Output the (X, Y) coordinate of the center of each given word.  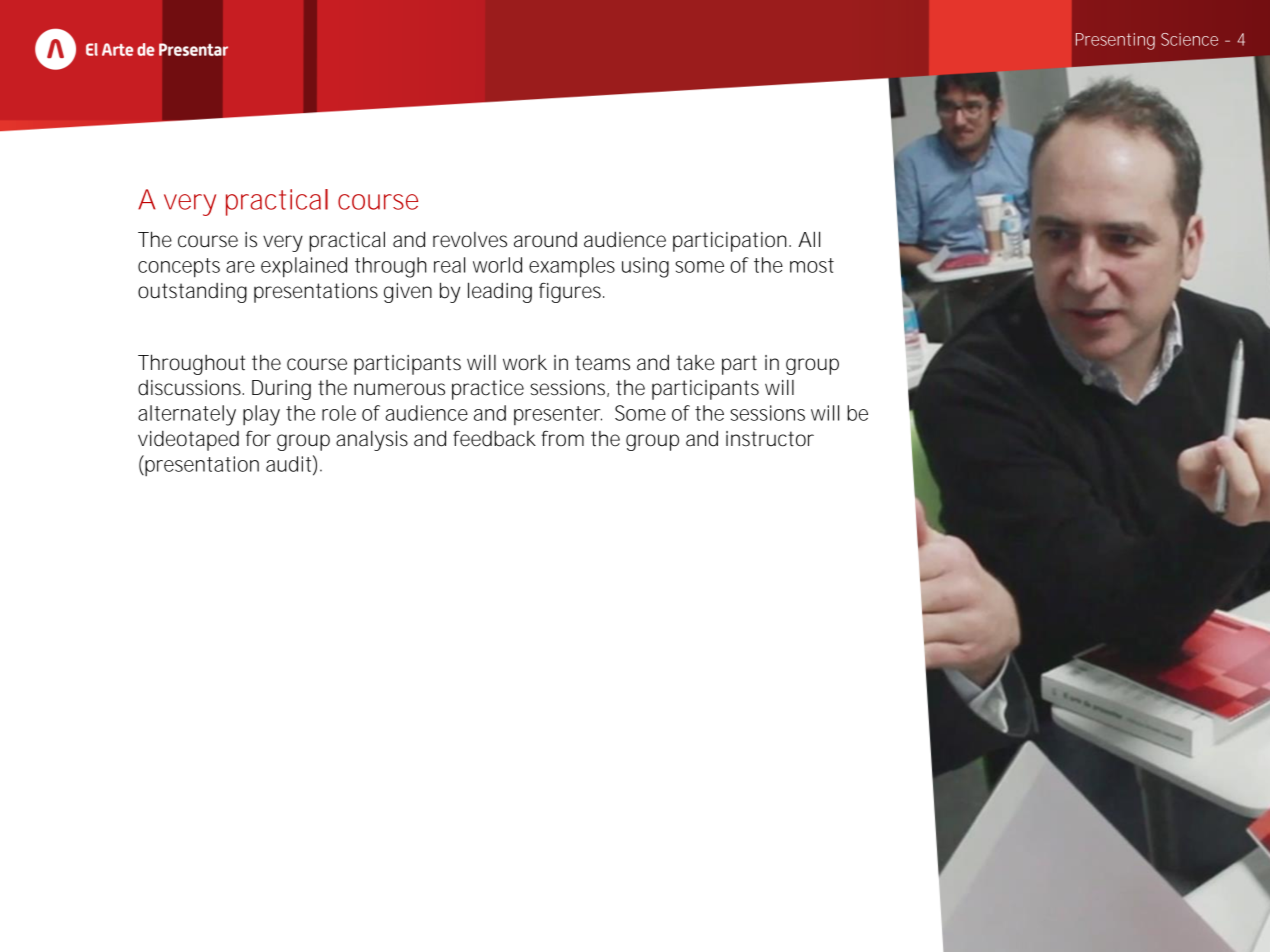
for (258, 438)
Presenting (1115, 41)
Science (1189, 39)
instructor (770, 439)
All (809, 239)
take (695, 363)
